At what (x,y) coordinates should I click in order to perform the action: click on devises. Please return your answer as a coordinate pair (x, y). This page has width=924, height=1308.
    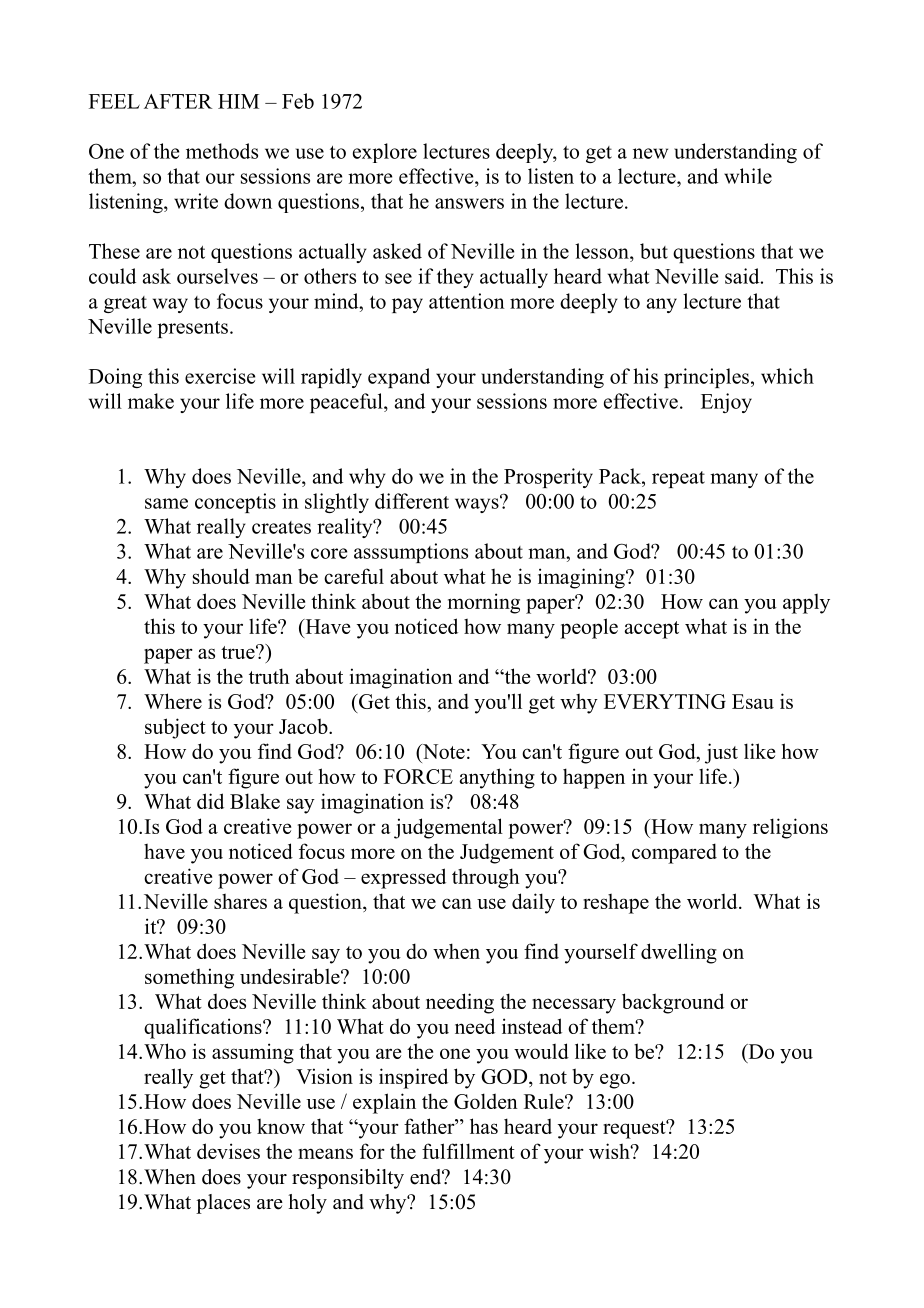
    Looking at the image, I should click on (228, 1151).
